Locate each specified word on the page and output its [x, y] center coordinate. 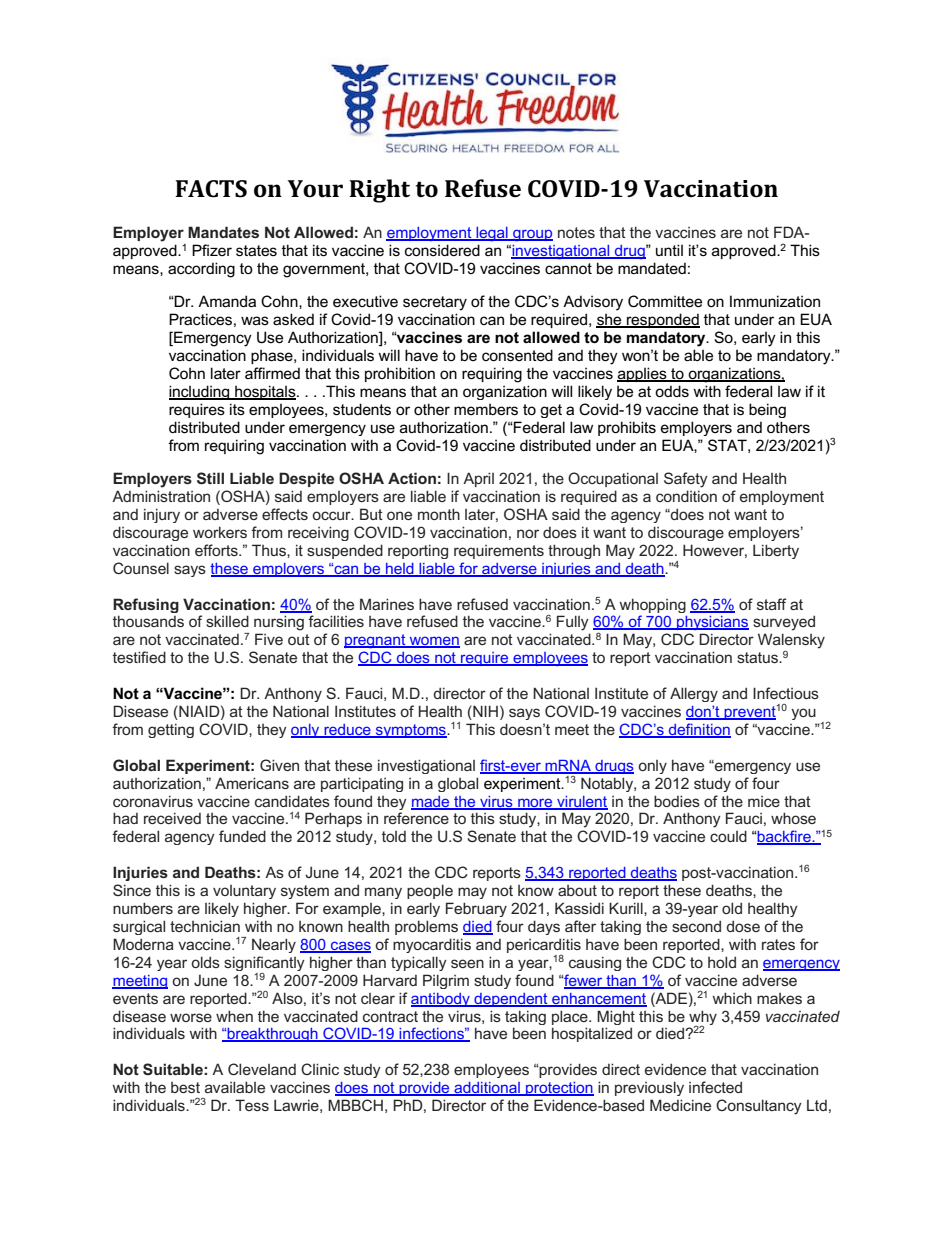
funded [242, 836]
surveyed [784, 623]
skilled [227, 621]
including [200, 392]
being [767, 410]
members [486, 409]
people [430, 891]
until [669, 250]
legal [492, 234]
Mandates [223, 232]
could [728, 836]
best [185, 1087]
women [433, 642]
